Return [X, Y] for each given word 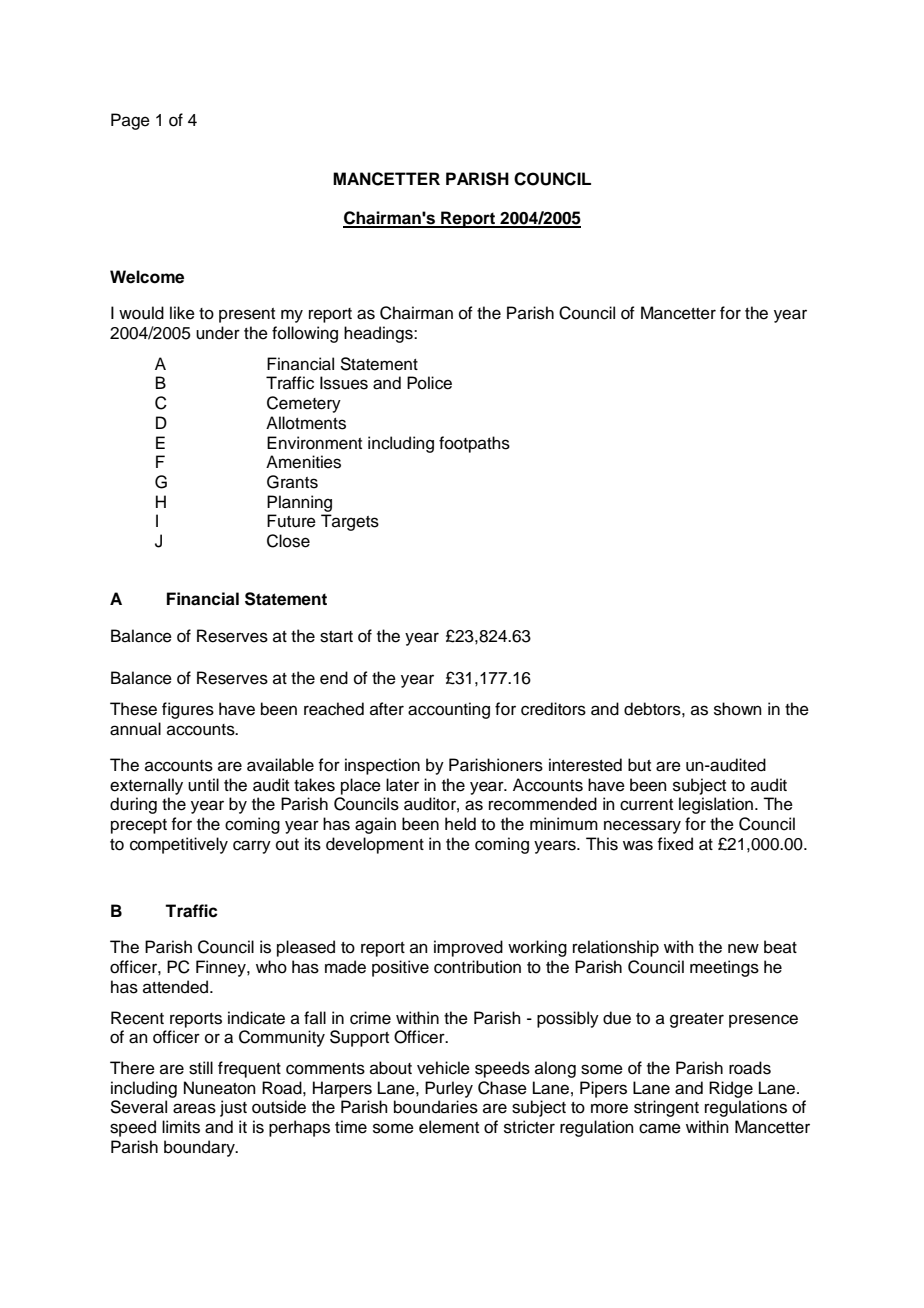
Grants [292, 482]
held [460, 824]
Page [130, 121]
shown [738, 709]
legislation [716, 805]
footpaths [474, 444]
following [305, 334]
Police [429, 383]
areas [194, 1108]
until [203, 785]
